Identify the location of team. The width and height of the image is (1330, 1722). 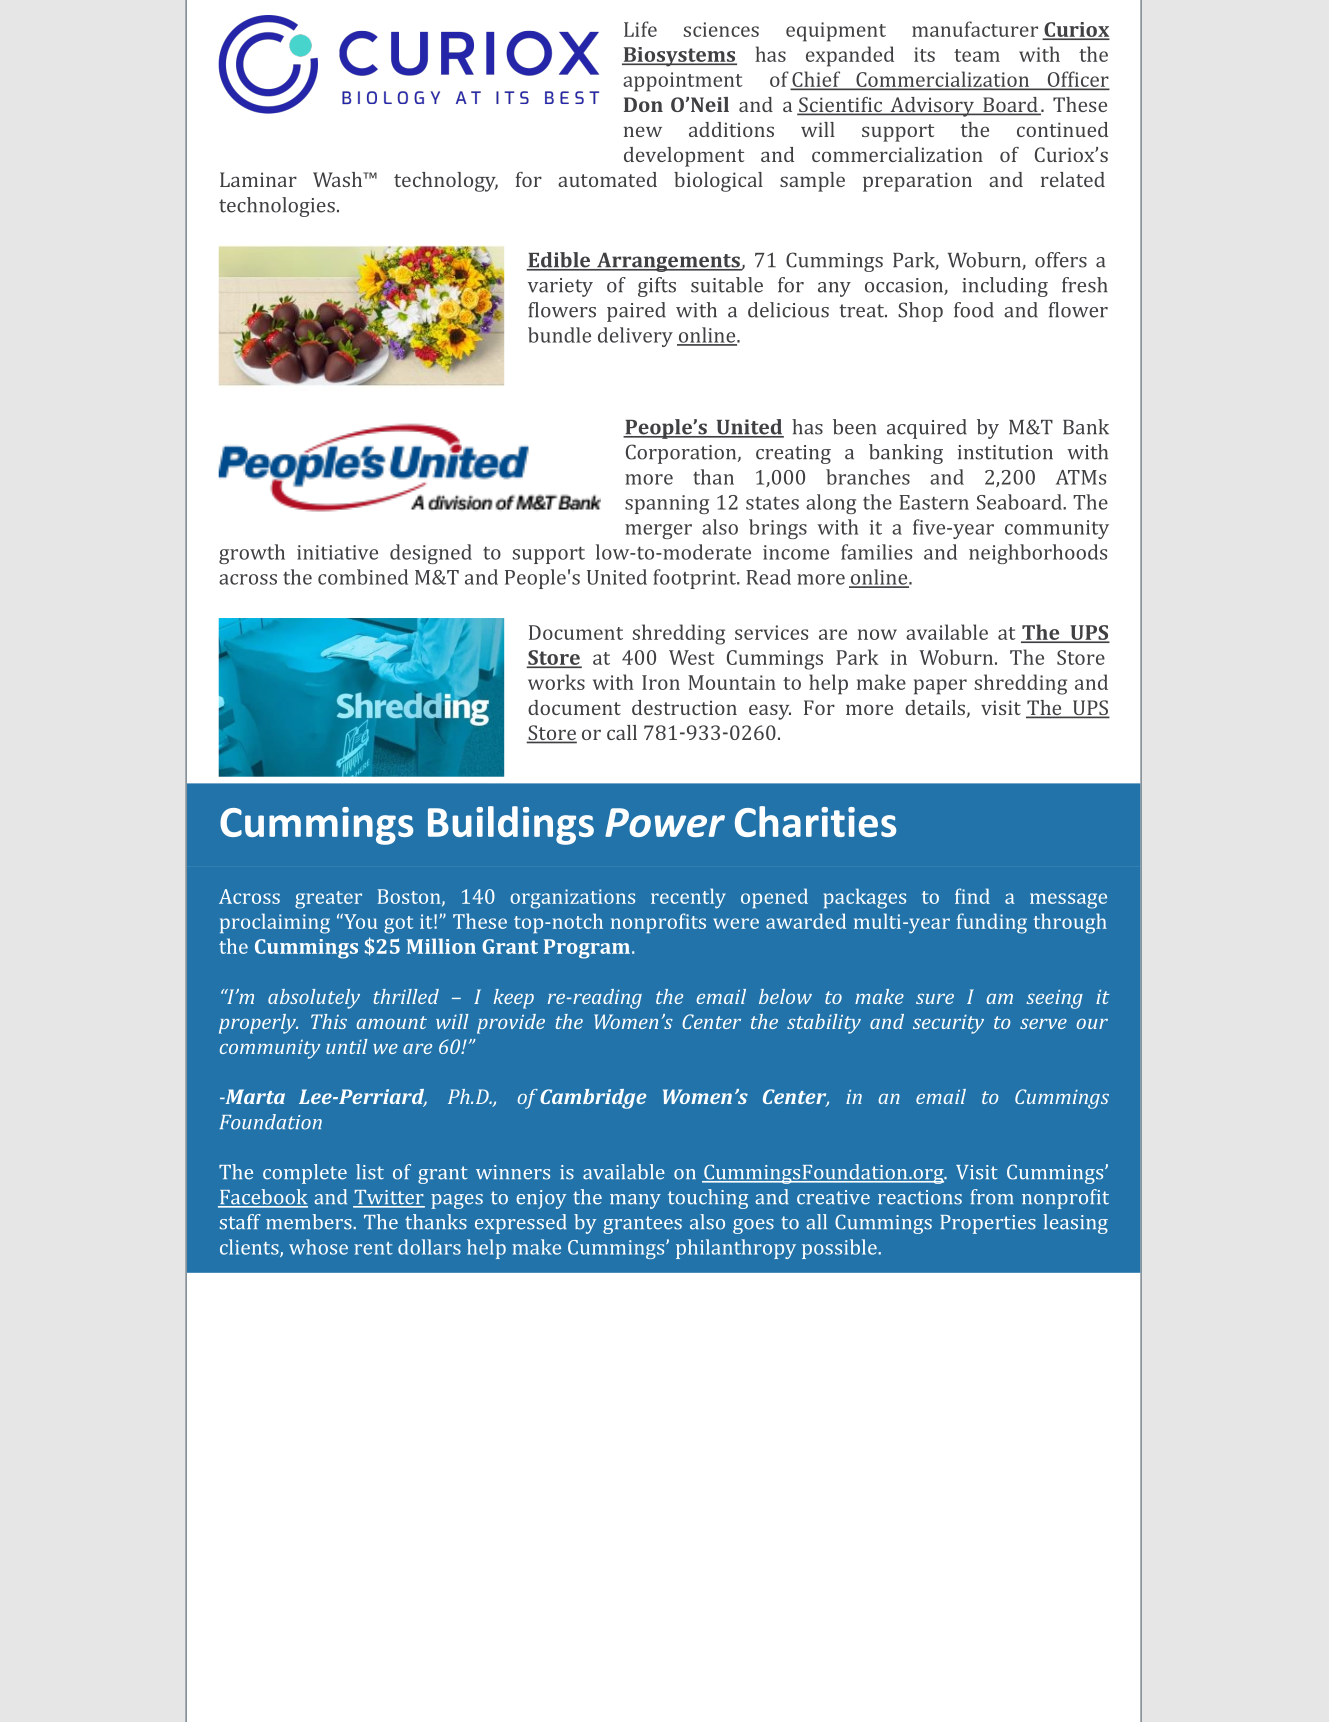
(977, 55).
